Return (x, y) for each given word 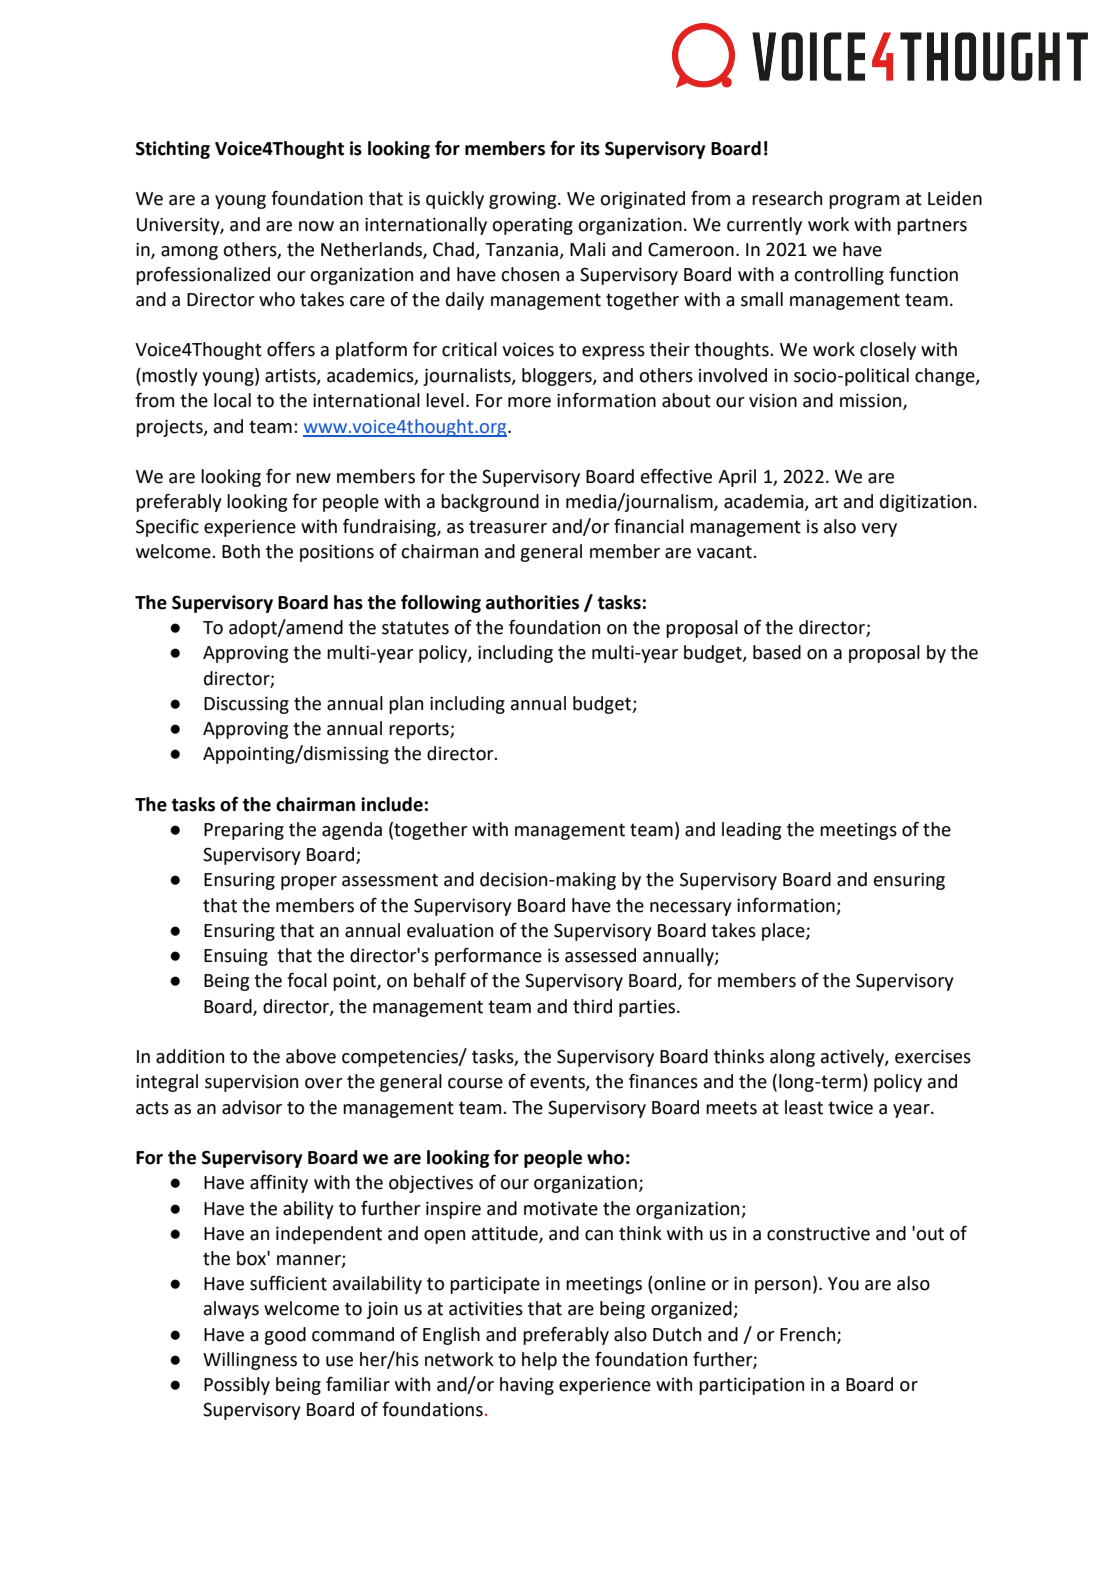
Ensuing (236, 957)
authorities (532, 602)
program (864, 202)
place (784, 932)
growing (524, 200)
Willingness (250, 1361)
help (539, 1361)
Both (241, 551)
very (879, 530)
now (316, 226)
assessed (600, 955)
